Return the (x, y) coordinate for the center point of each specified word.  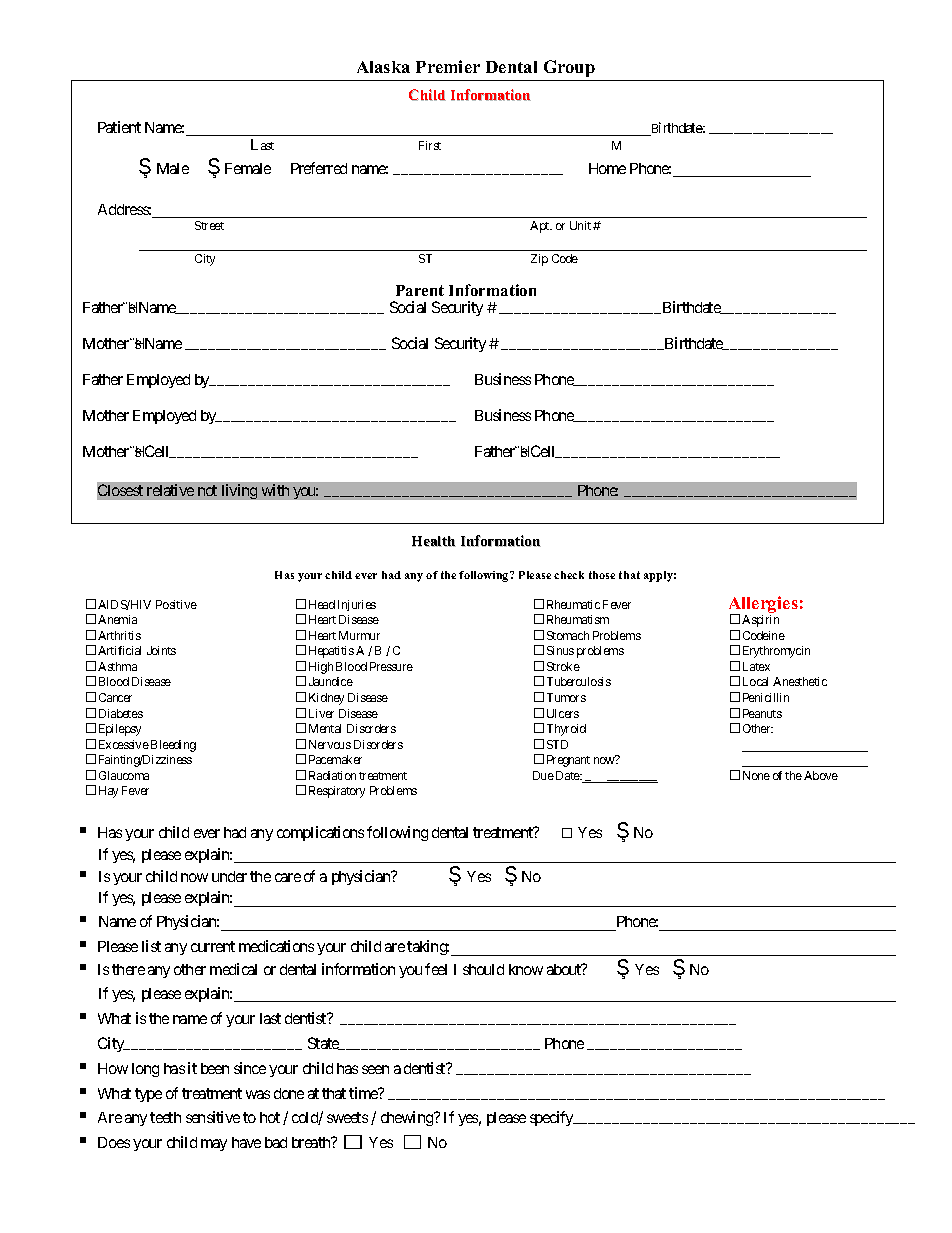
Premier (448, 66)
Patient (119, 127)
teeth (165, 1117)
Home (607, 168)
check (569, 575)
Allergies (763, 606)
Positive (176, 604)
